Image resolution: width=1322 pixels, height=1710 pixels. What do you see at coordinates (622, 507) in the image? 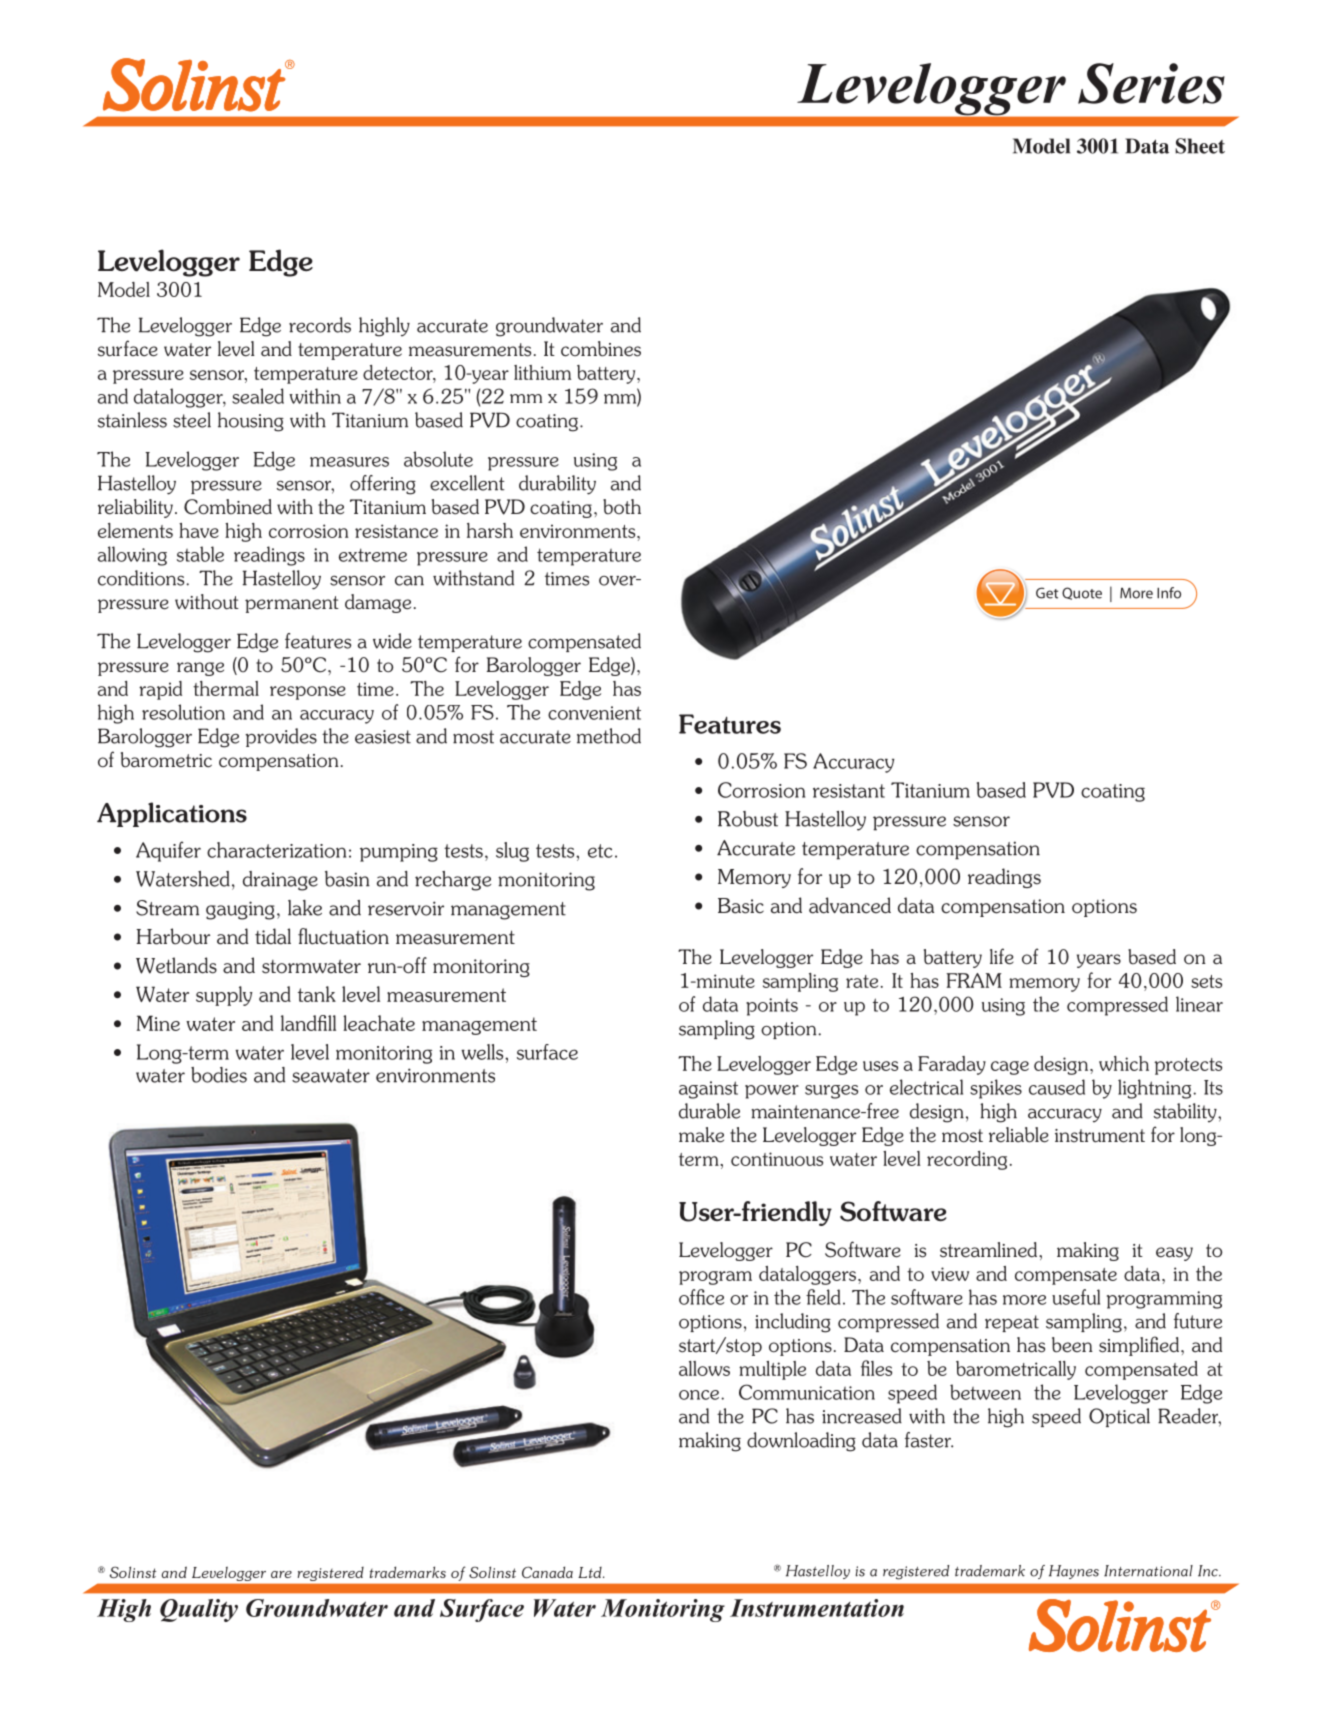
I see `both` at bounding box center [622, 507].
